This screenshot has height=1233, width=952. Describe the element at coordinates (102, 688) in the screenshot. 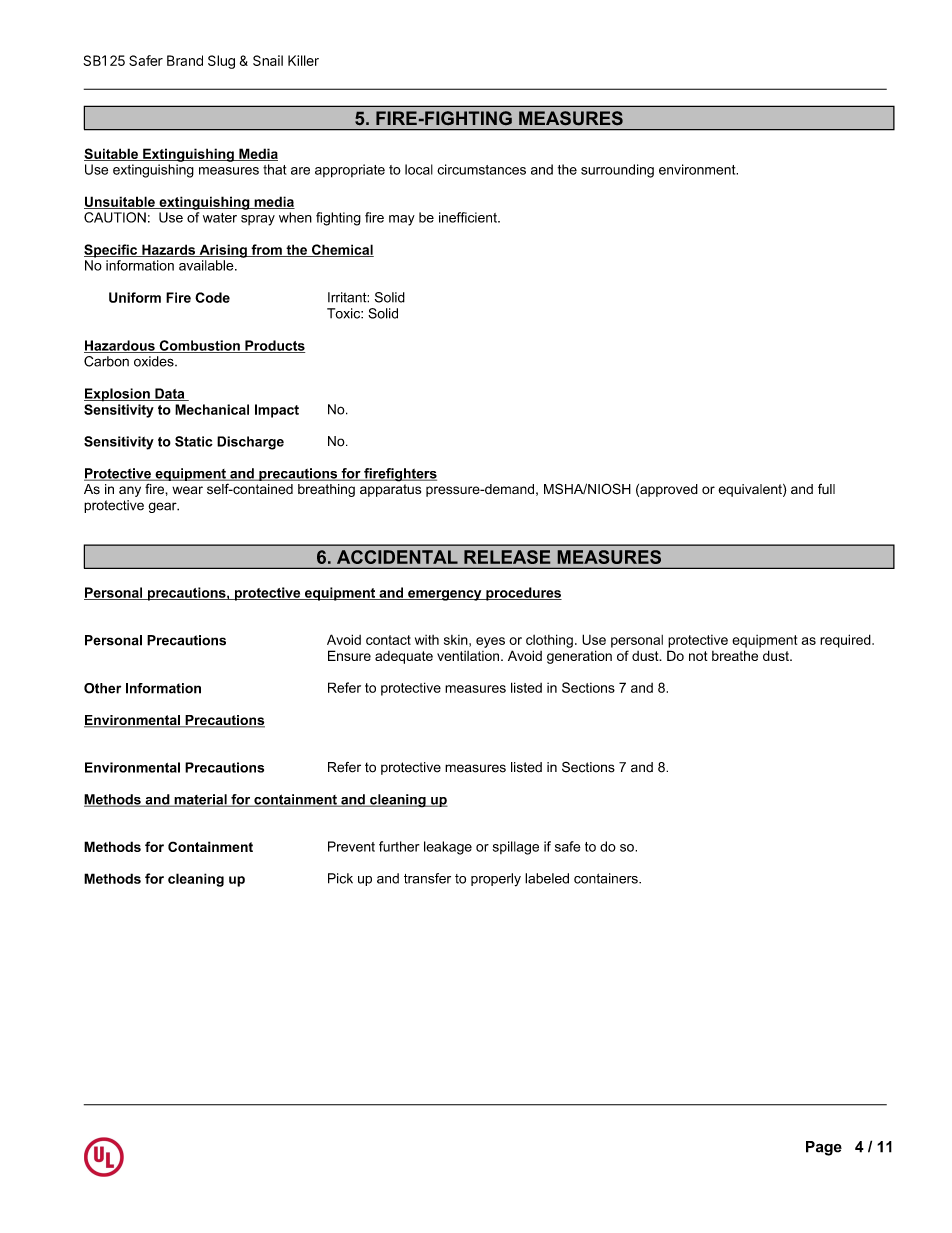

I see `Other` at that location.
